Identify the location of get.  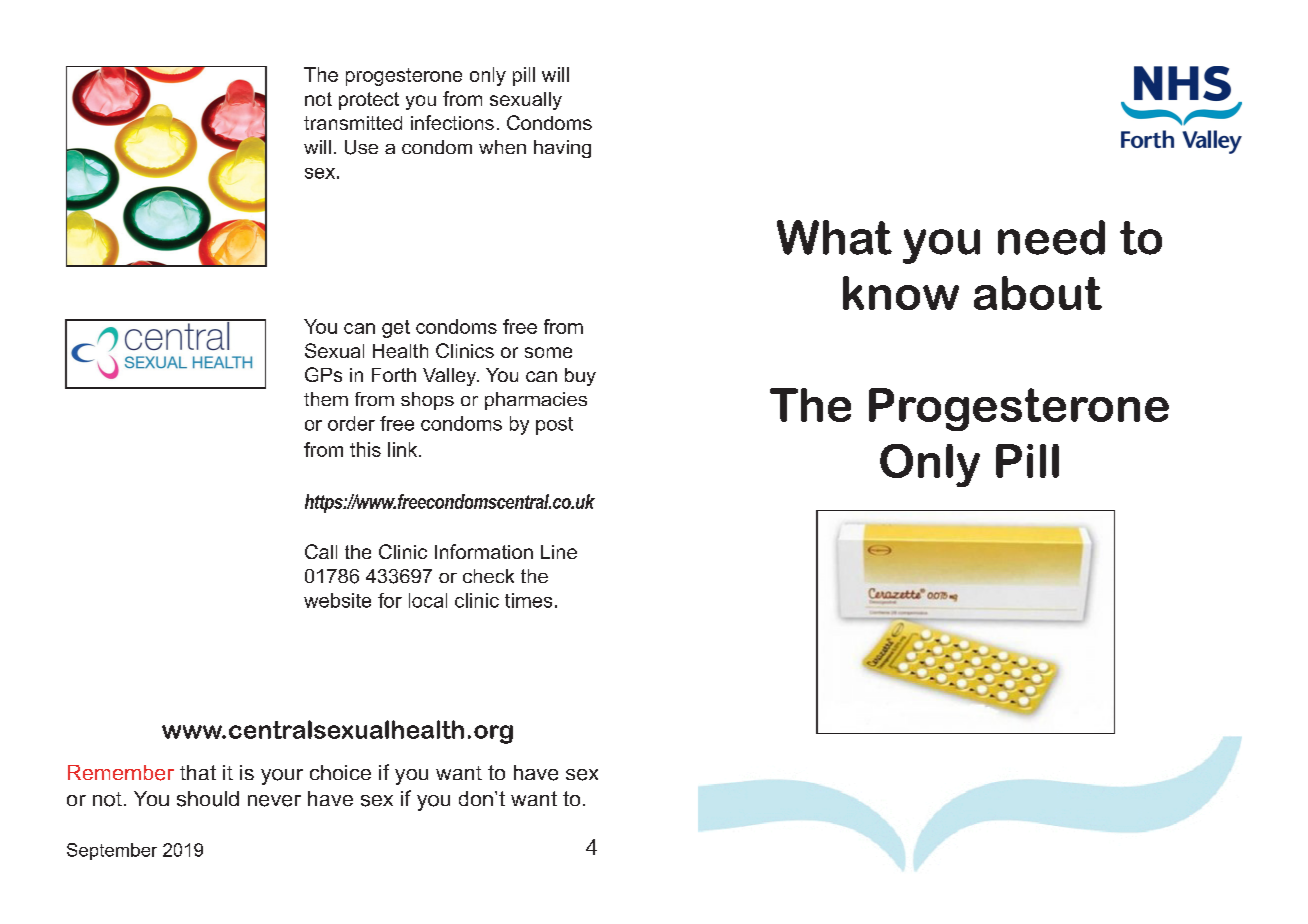
(396, 329).
